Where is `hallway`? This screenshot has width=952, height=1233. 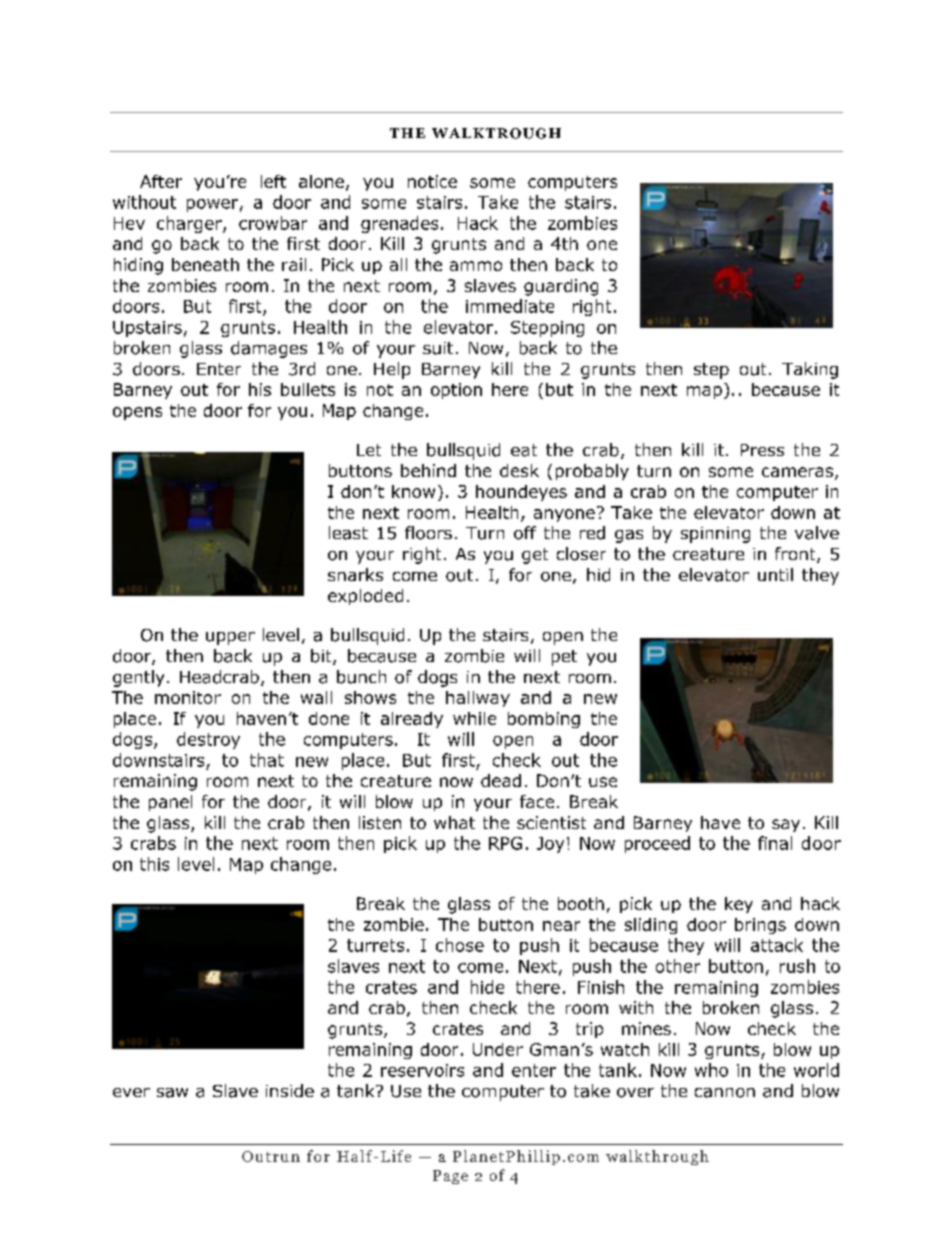 hallway is located at coordinates (478, 699).
